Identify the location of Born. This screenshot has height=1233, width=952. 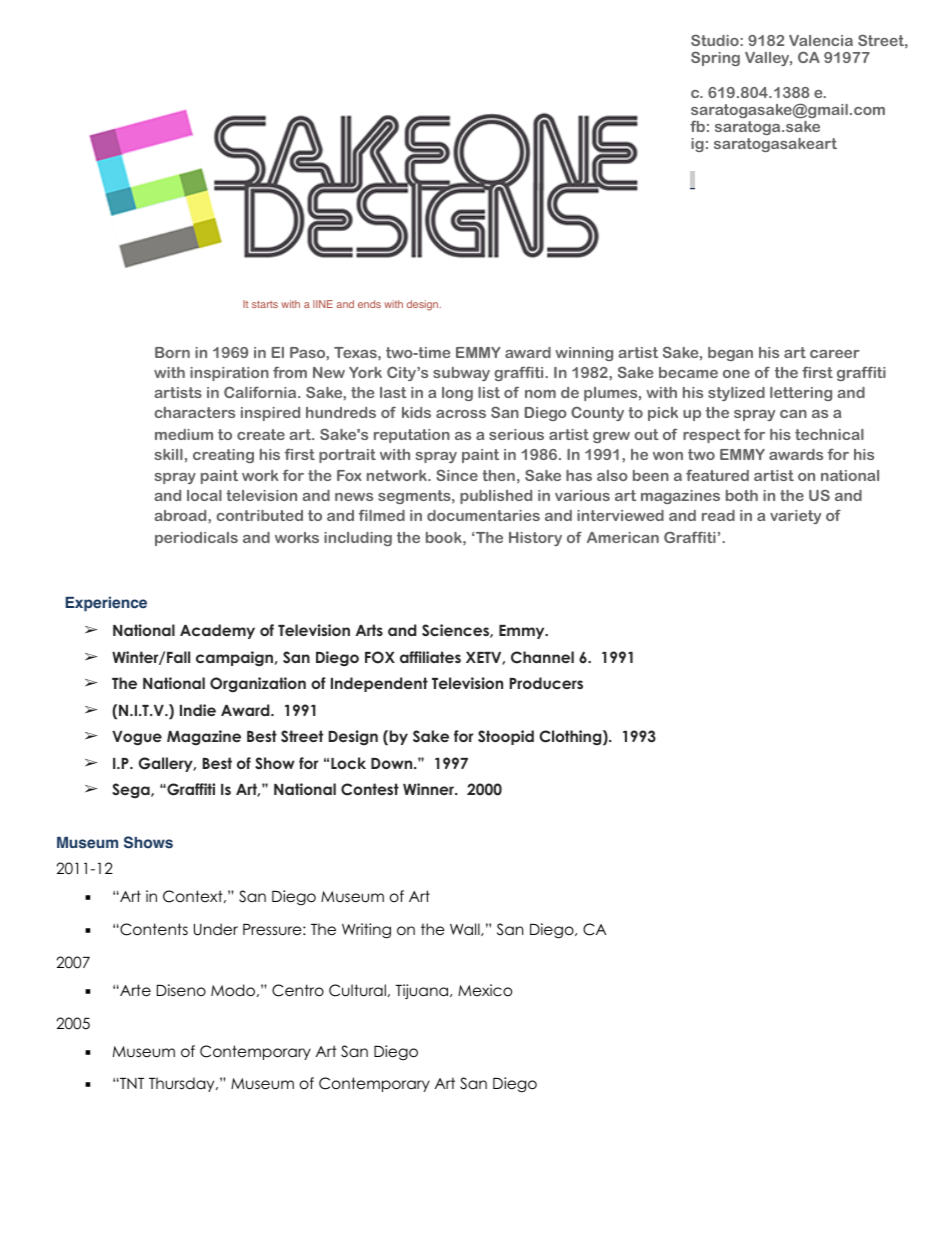
(172, 352).
